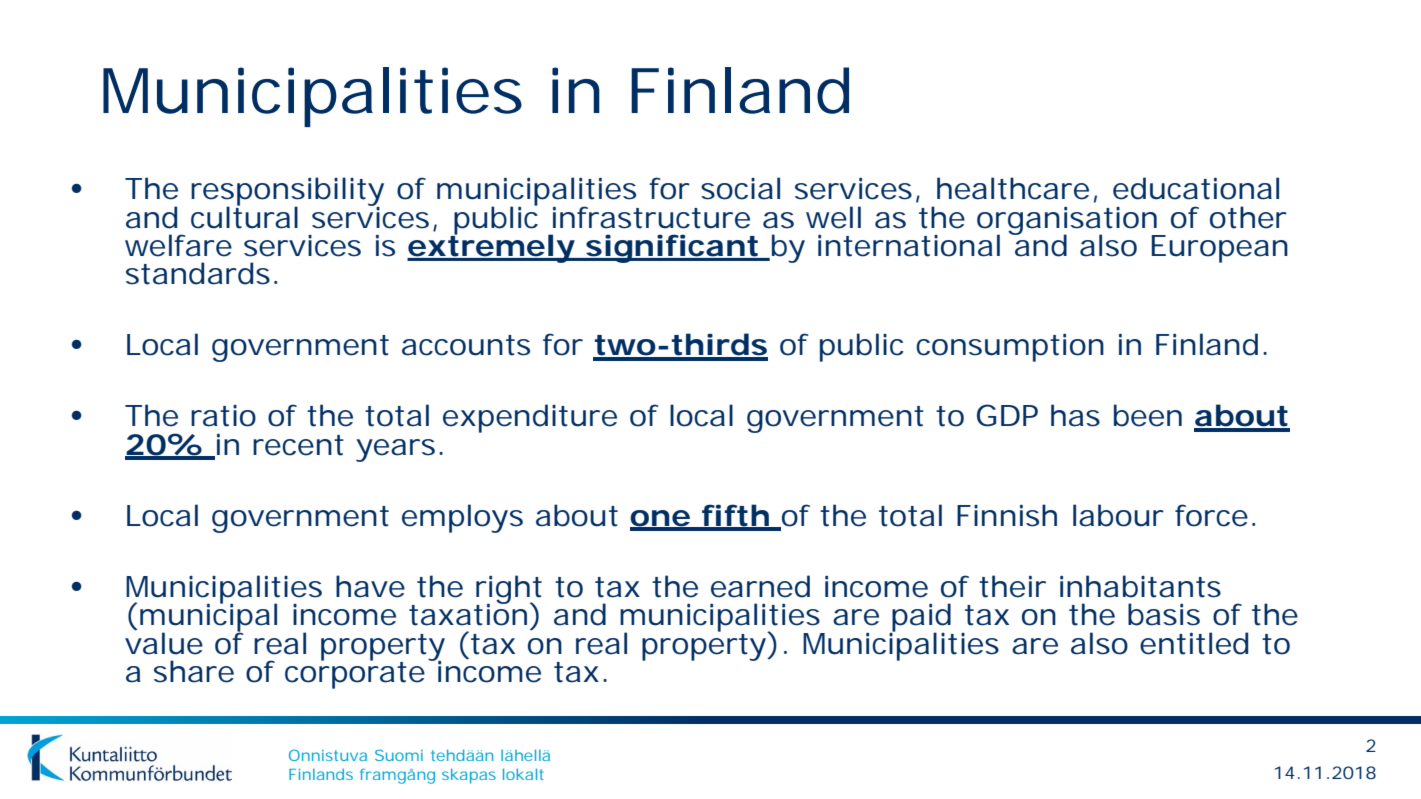  What do you see at coordinates (287, 192) in the screenshot?
I see `responsibility` at bounding box center [287, 192].
